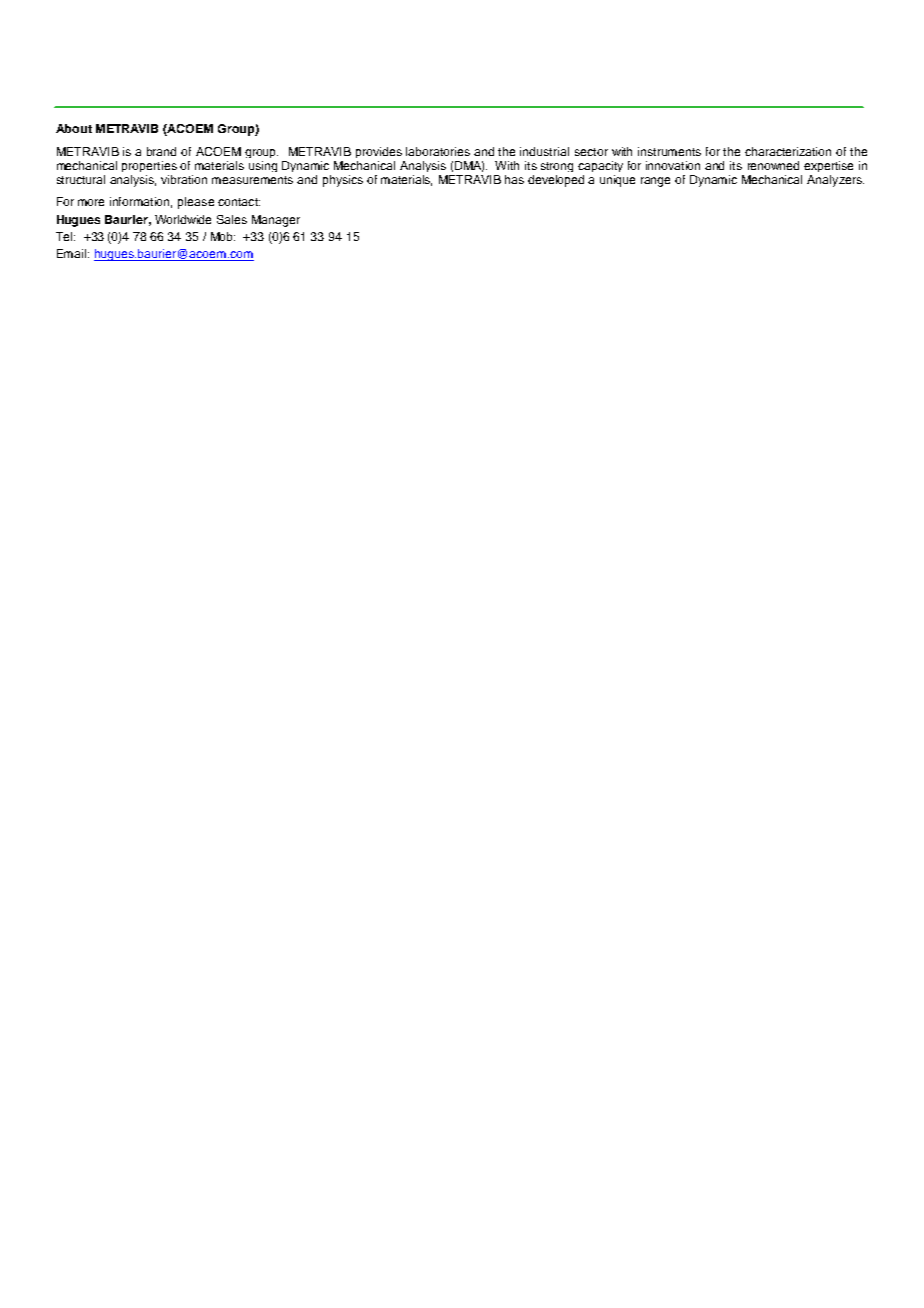 The width and height of the screenshot is (924, 1308). What do you see at coordinates (73, 253) in the screenshot?
I see `Email` at bounding box center [73, 253].
